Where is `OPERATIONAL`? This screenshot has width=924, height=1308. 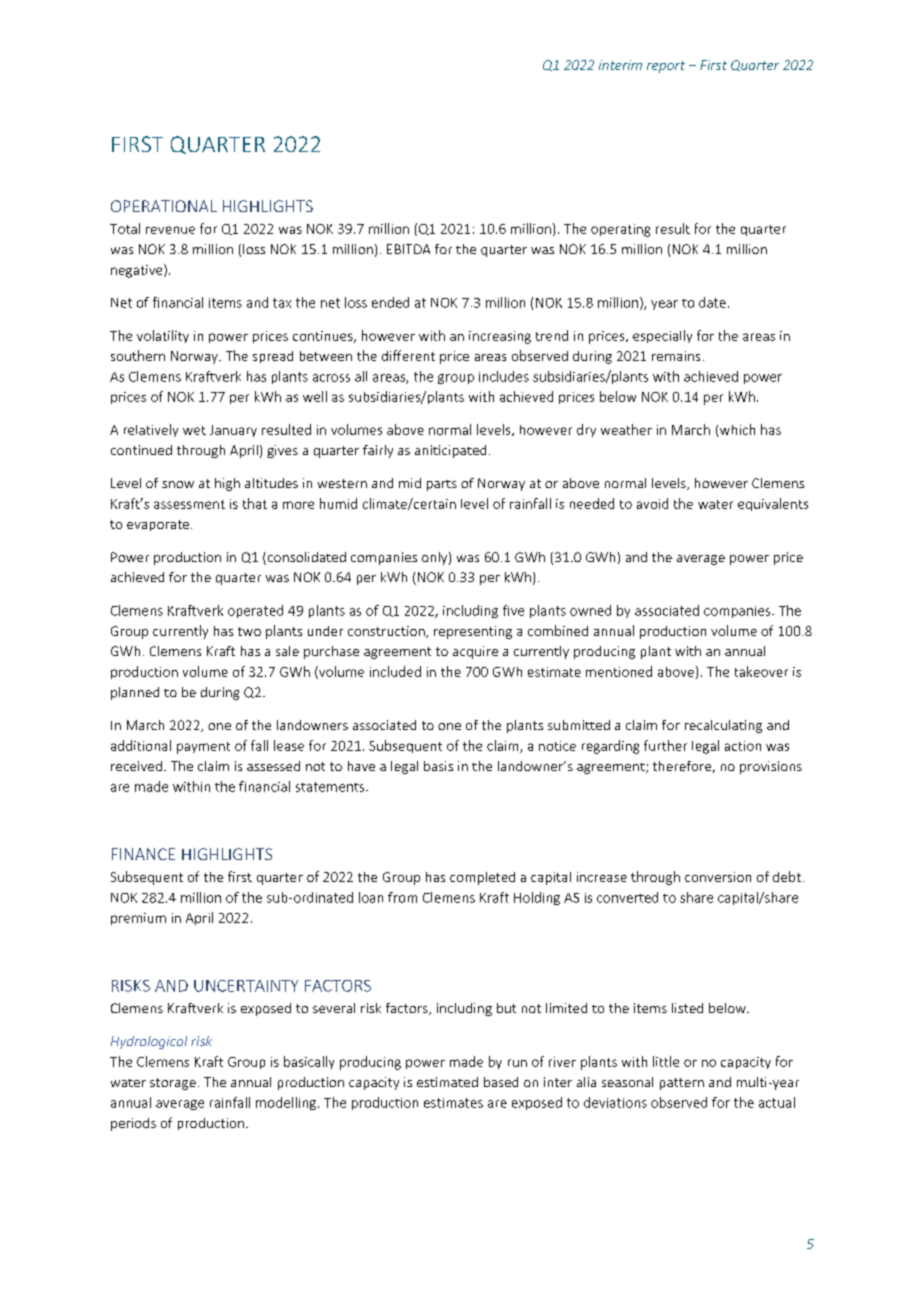 OPERATIONAL is located at coordinates (164, 206).
